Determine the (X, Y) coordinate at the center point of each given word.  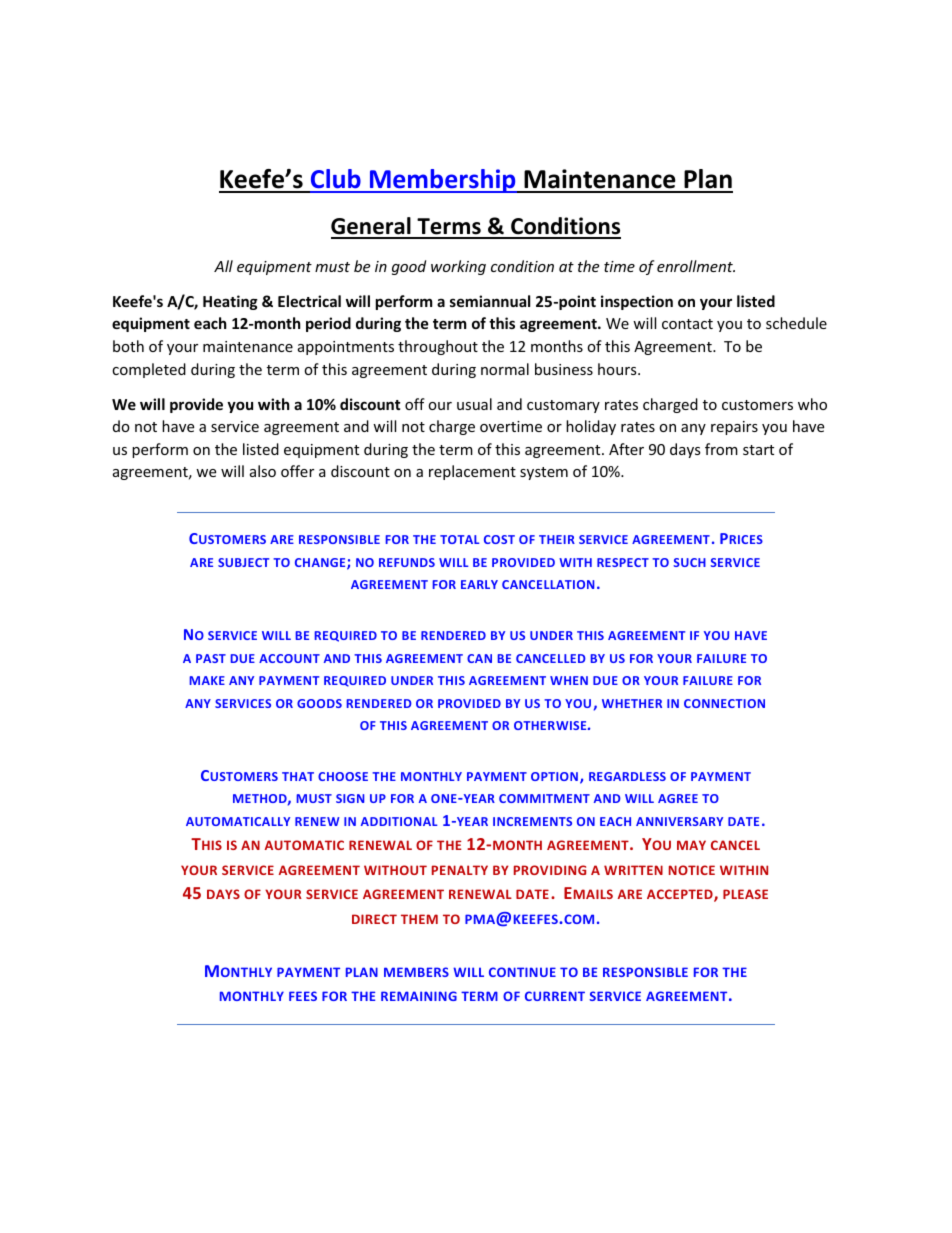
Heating (230, 302)
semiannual (490, 301)
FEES (303, 996)
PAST (211, 658)
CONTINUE (522, 972)
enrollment (696, 266)
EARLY (479, 584)
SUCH (689, 562)
